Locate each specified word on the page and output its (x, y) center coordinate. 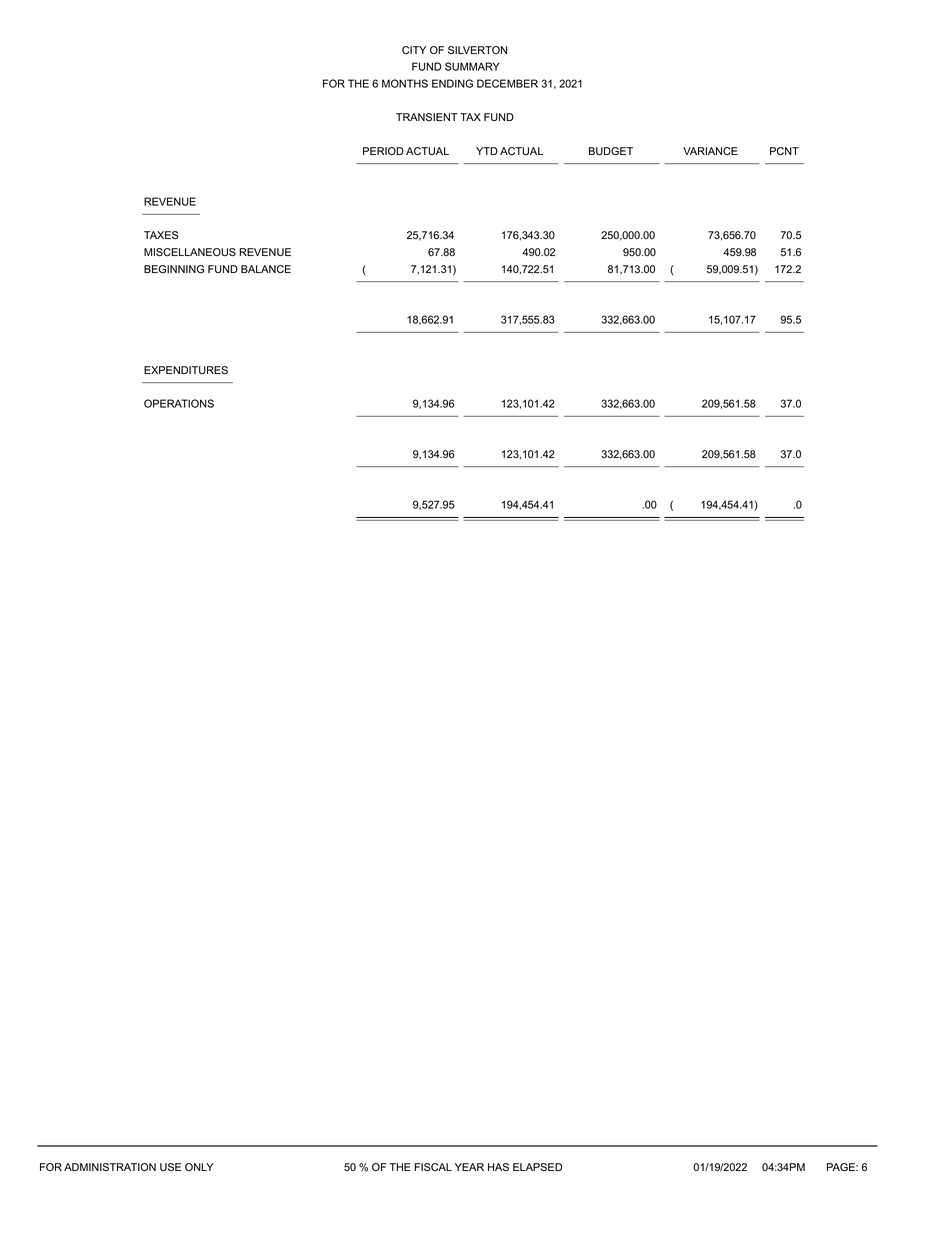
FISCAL (433, 1167)
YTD (487, 151)
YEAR (469, 1167)
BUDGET (611, 151)
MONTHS (405, 83)
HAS (498, 1167)
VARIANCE (710, 151)
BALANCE (266, 269)
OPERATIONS (179, 403)
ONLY (199, 1167)
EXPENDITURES (186, 370)
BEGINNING (174, 269)
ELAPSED (537, 1167)
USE (170, 1167)
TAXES (161, 235)
